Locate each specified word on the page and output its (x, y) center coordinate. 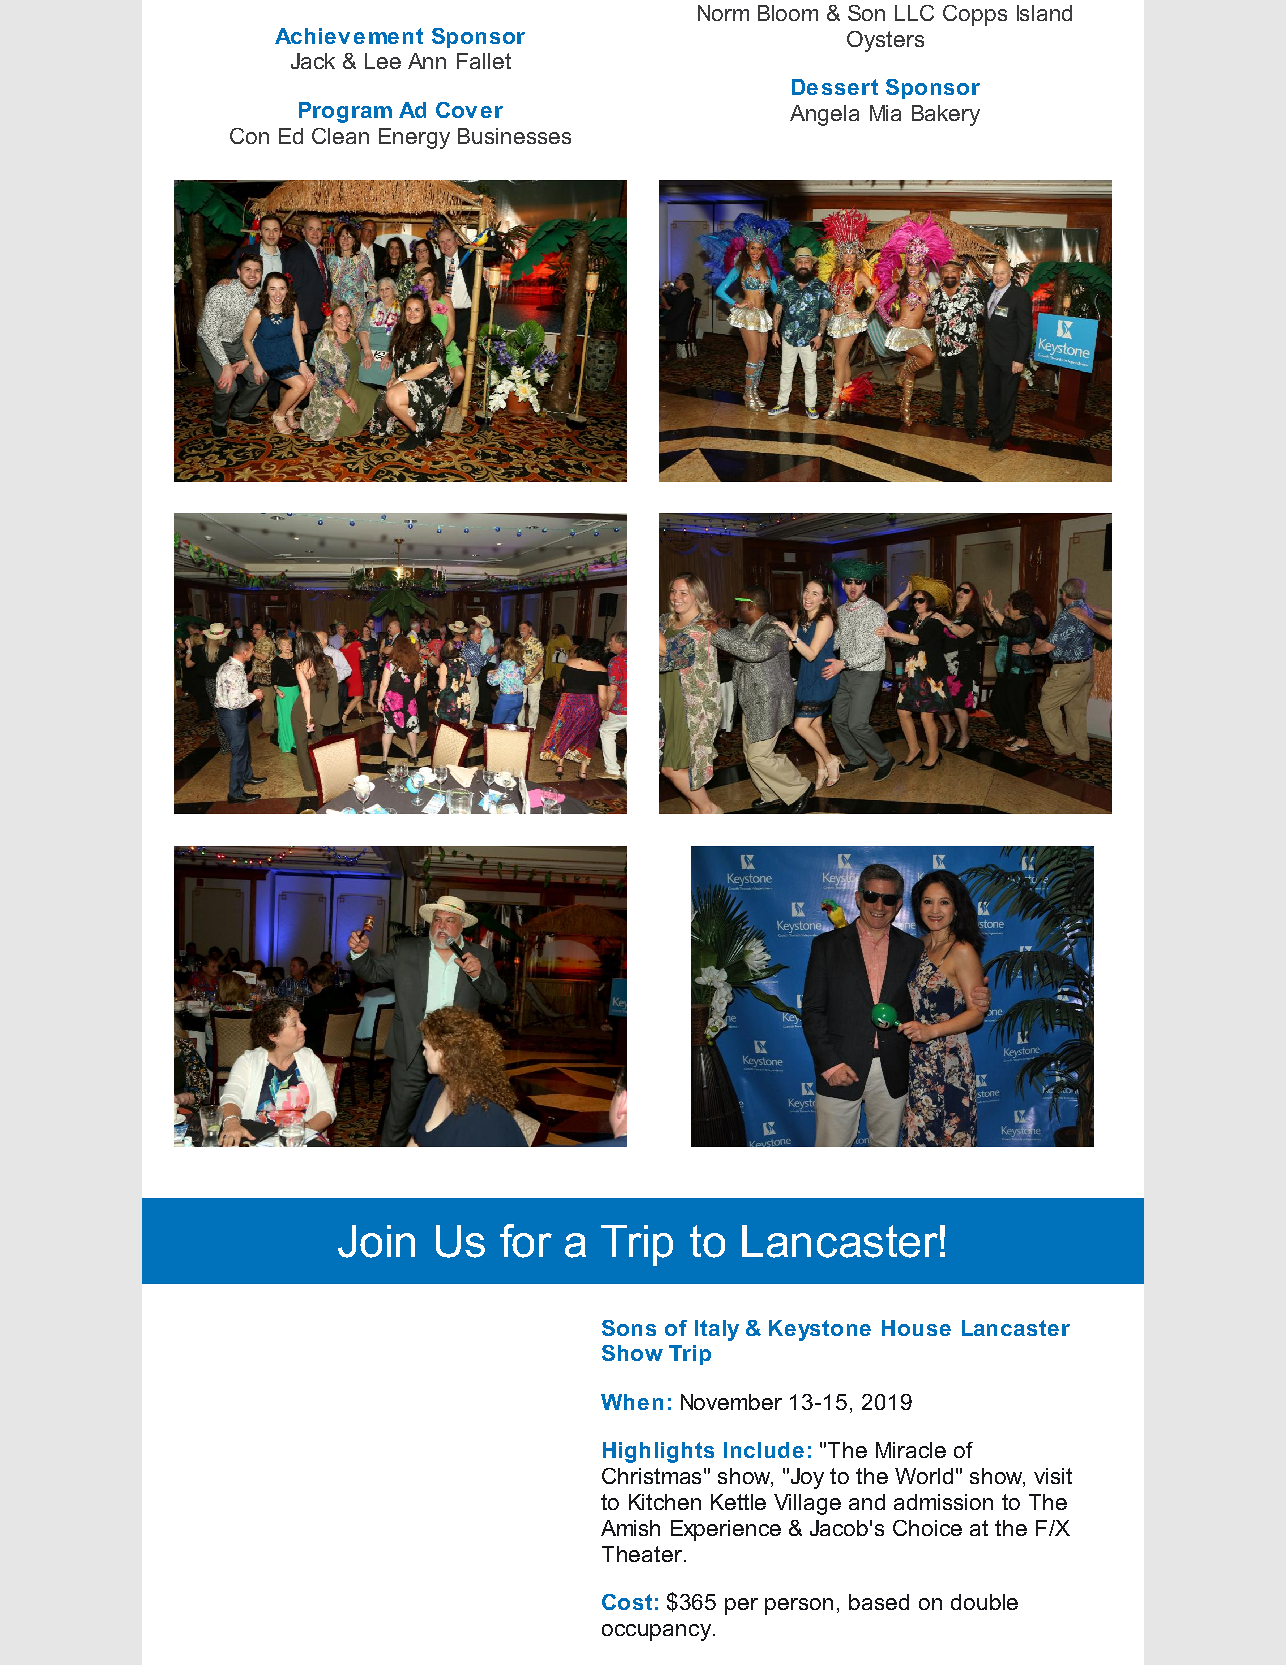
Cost (627, 1602)
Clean (340, 136)
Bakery (946, 115)
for (526, 1241)
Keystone (820, 1330)
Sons (629, 1328)
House (916, 1328)
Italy (717, 1330)
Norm (723, 13)
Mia (885, 113)
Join (376, 1241)
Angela (824, 115)
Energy (414, 138)
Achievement (349, 36)
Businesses (514, 136)
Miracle (911, 1450)
